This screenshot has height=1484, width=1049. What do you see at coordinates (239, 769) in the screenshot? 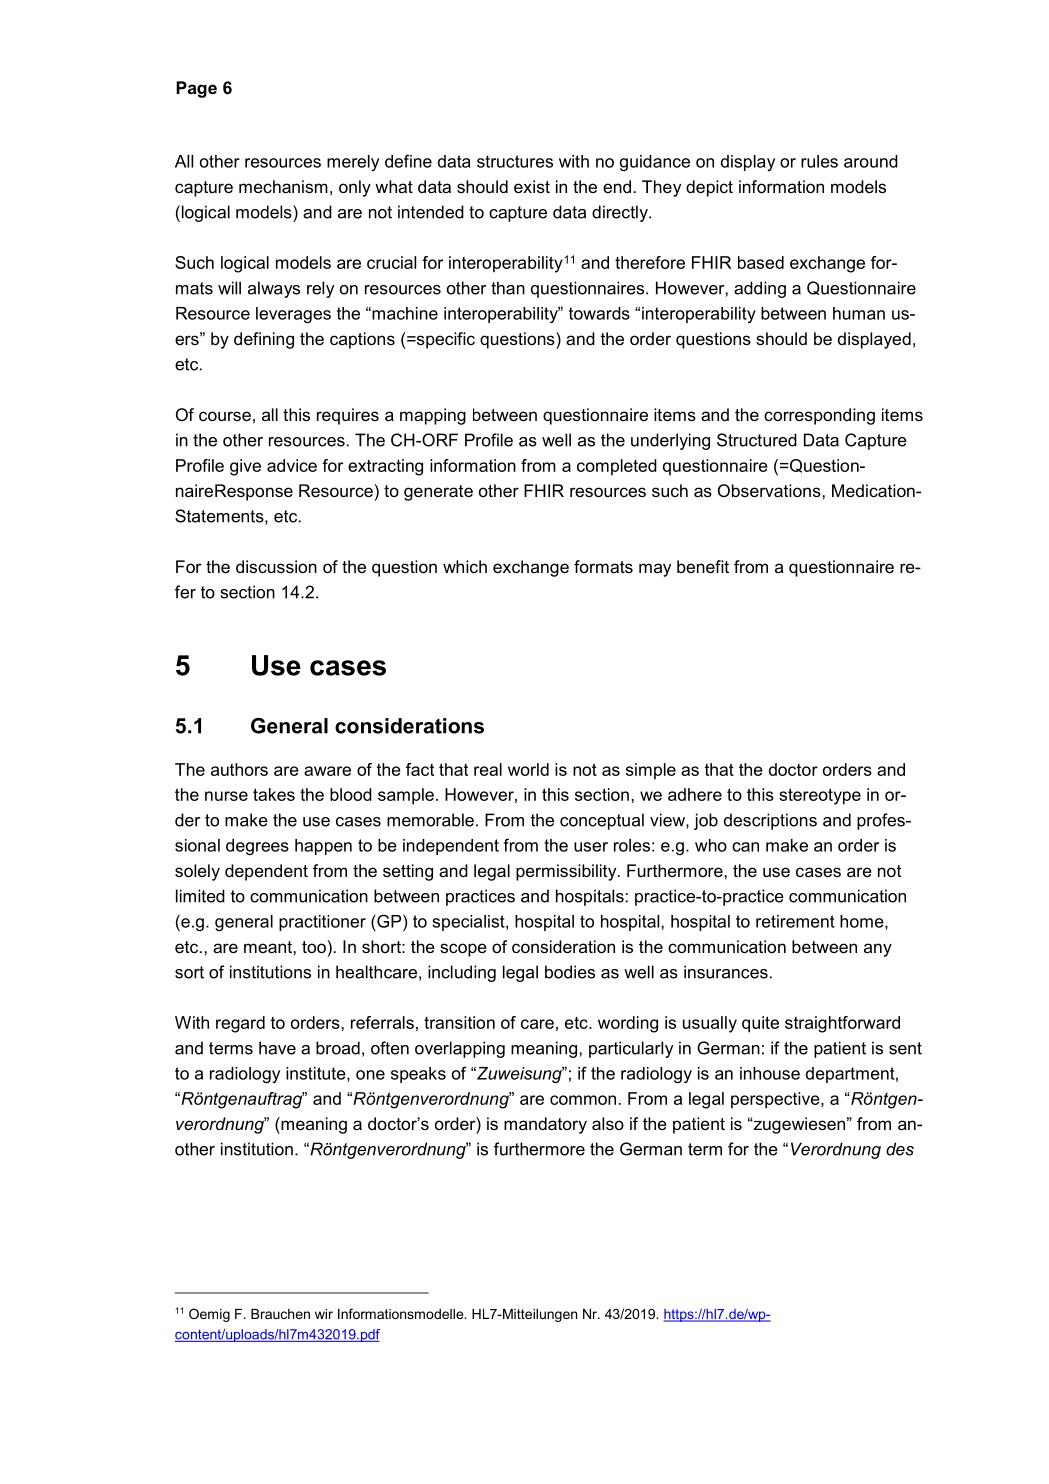
I see `authors` at bounding box center [239, 769].
